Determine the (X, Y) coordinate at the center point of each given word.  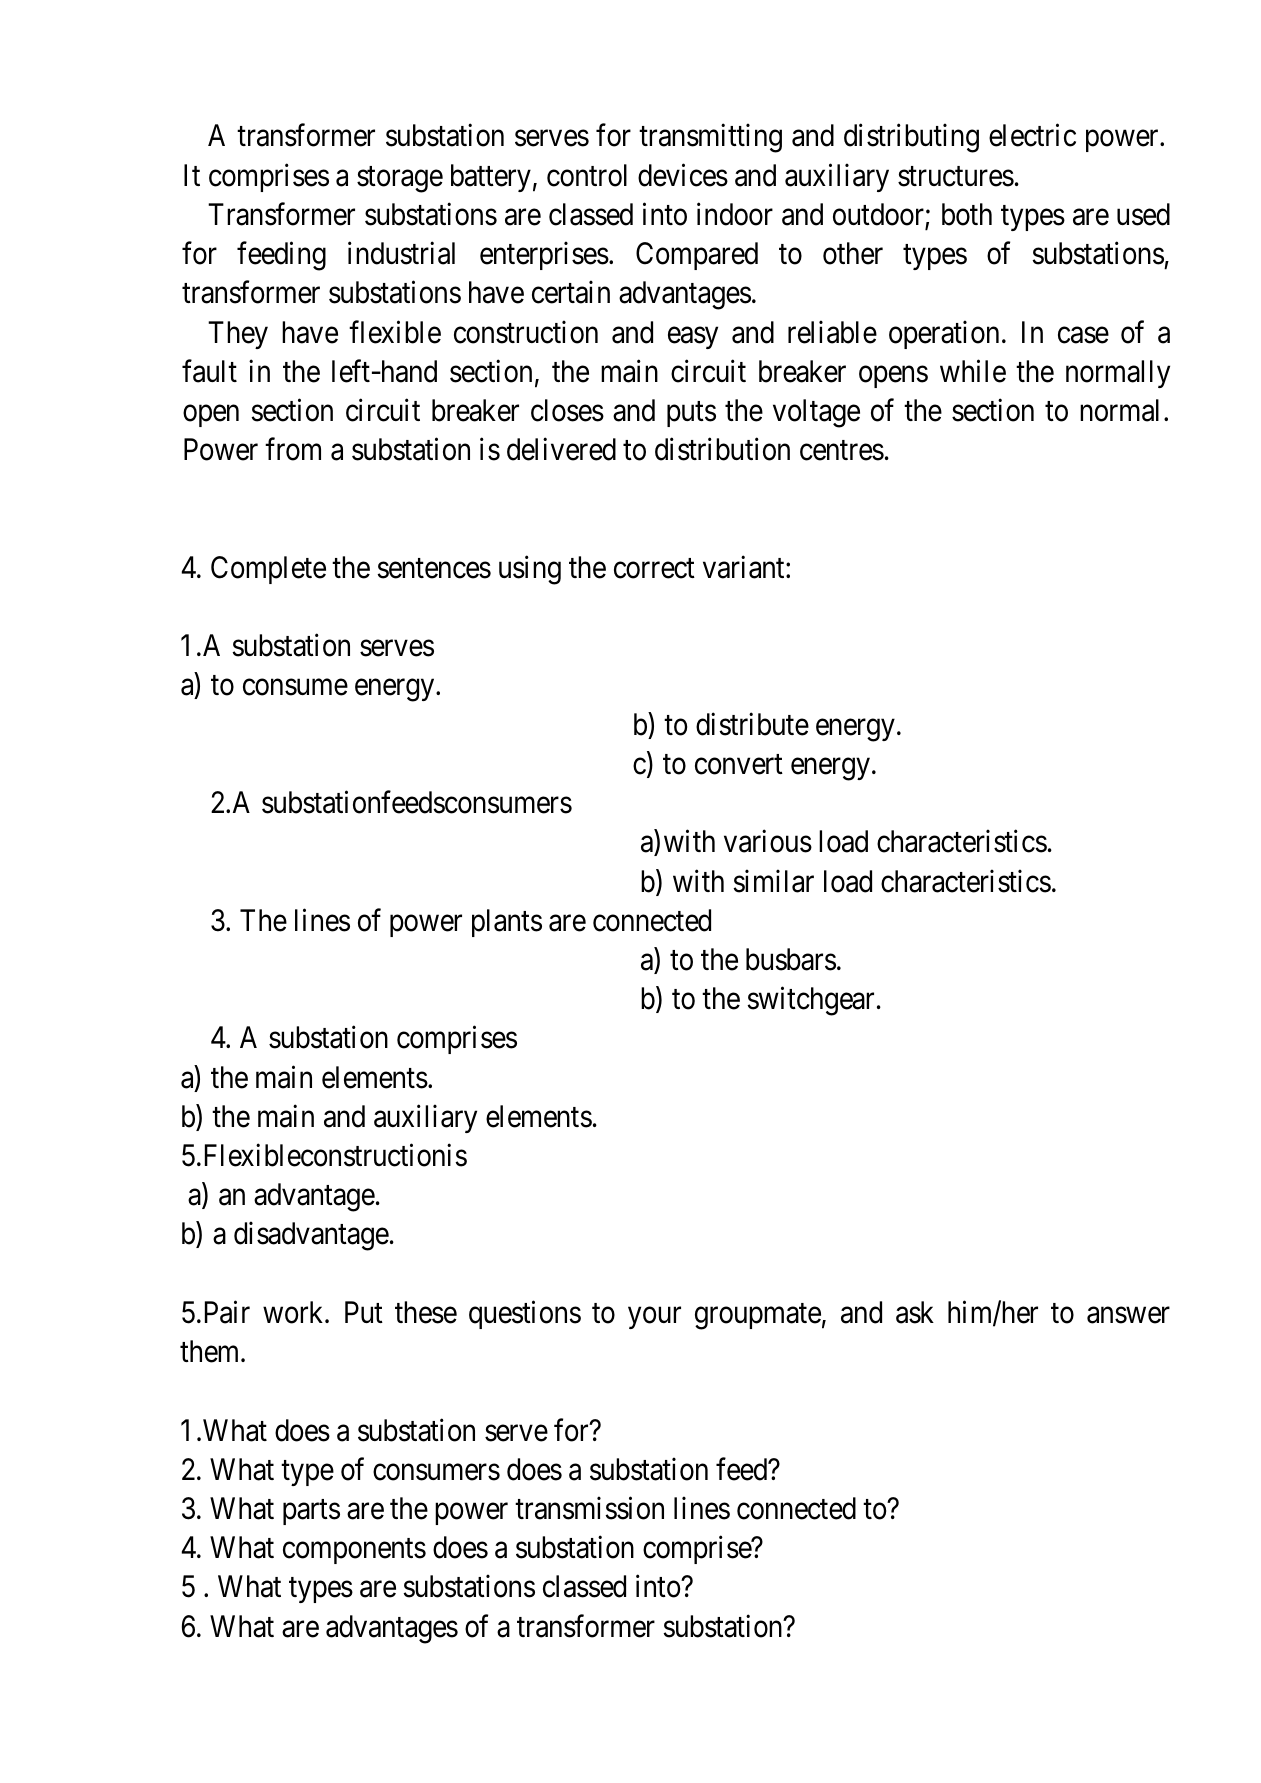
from (293, 449)
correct (654, 569)
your (654, 1318)
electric (1032, 135)
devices (683, 175)
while (973, 371)
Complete (268, 570)
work (294, 1312)
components (354, 1551)
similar (773, 881)
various (768, 841)
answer (1128, 1315)
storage (400, 180)
